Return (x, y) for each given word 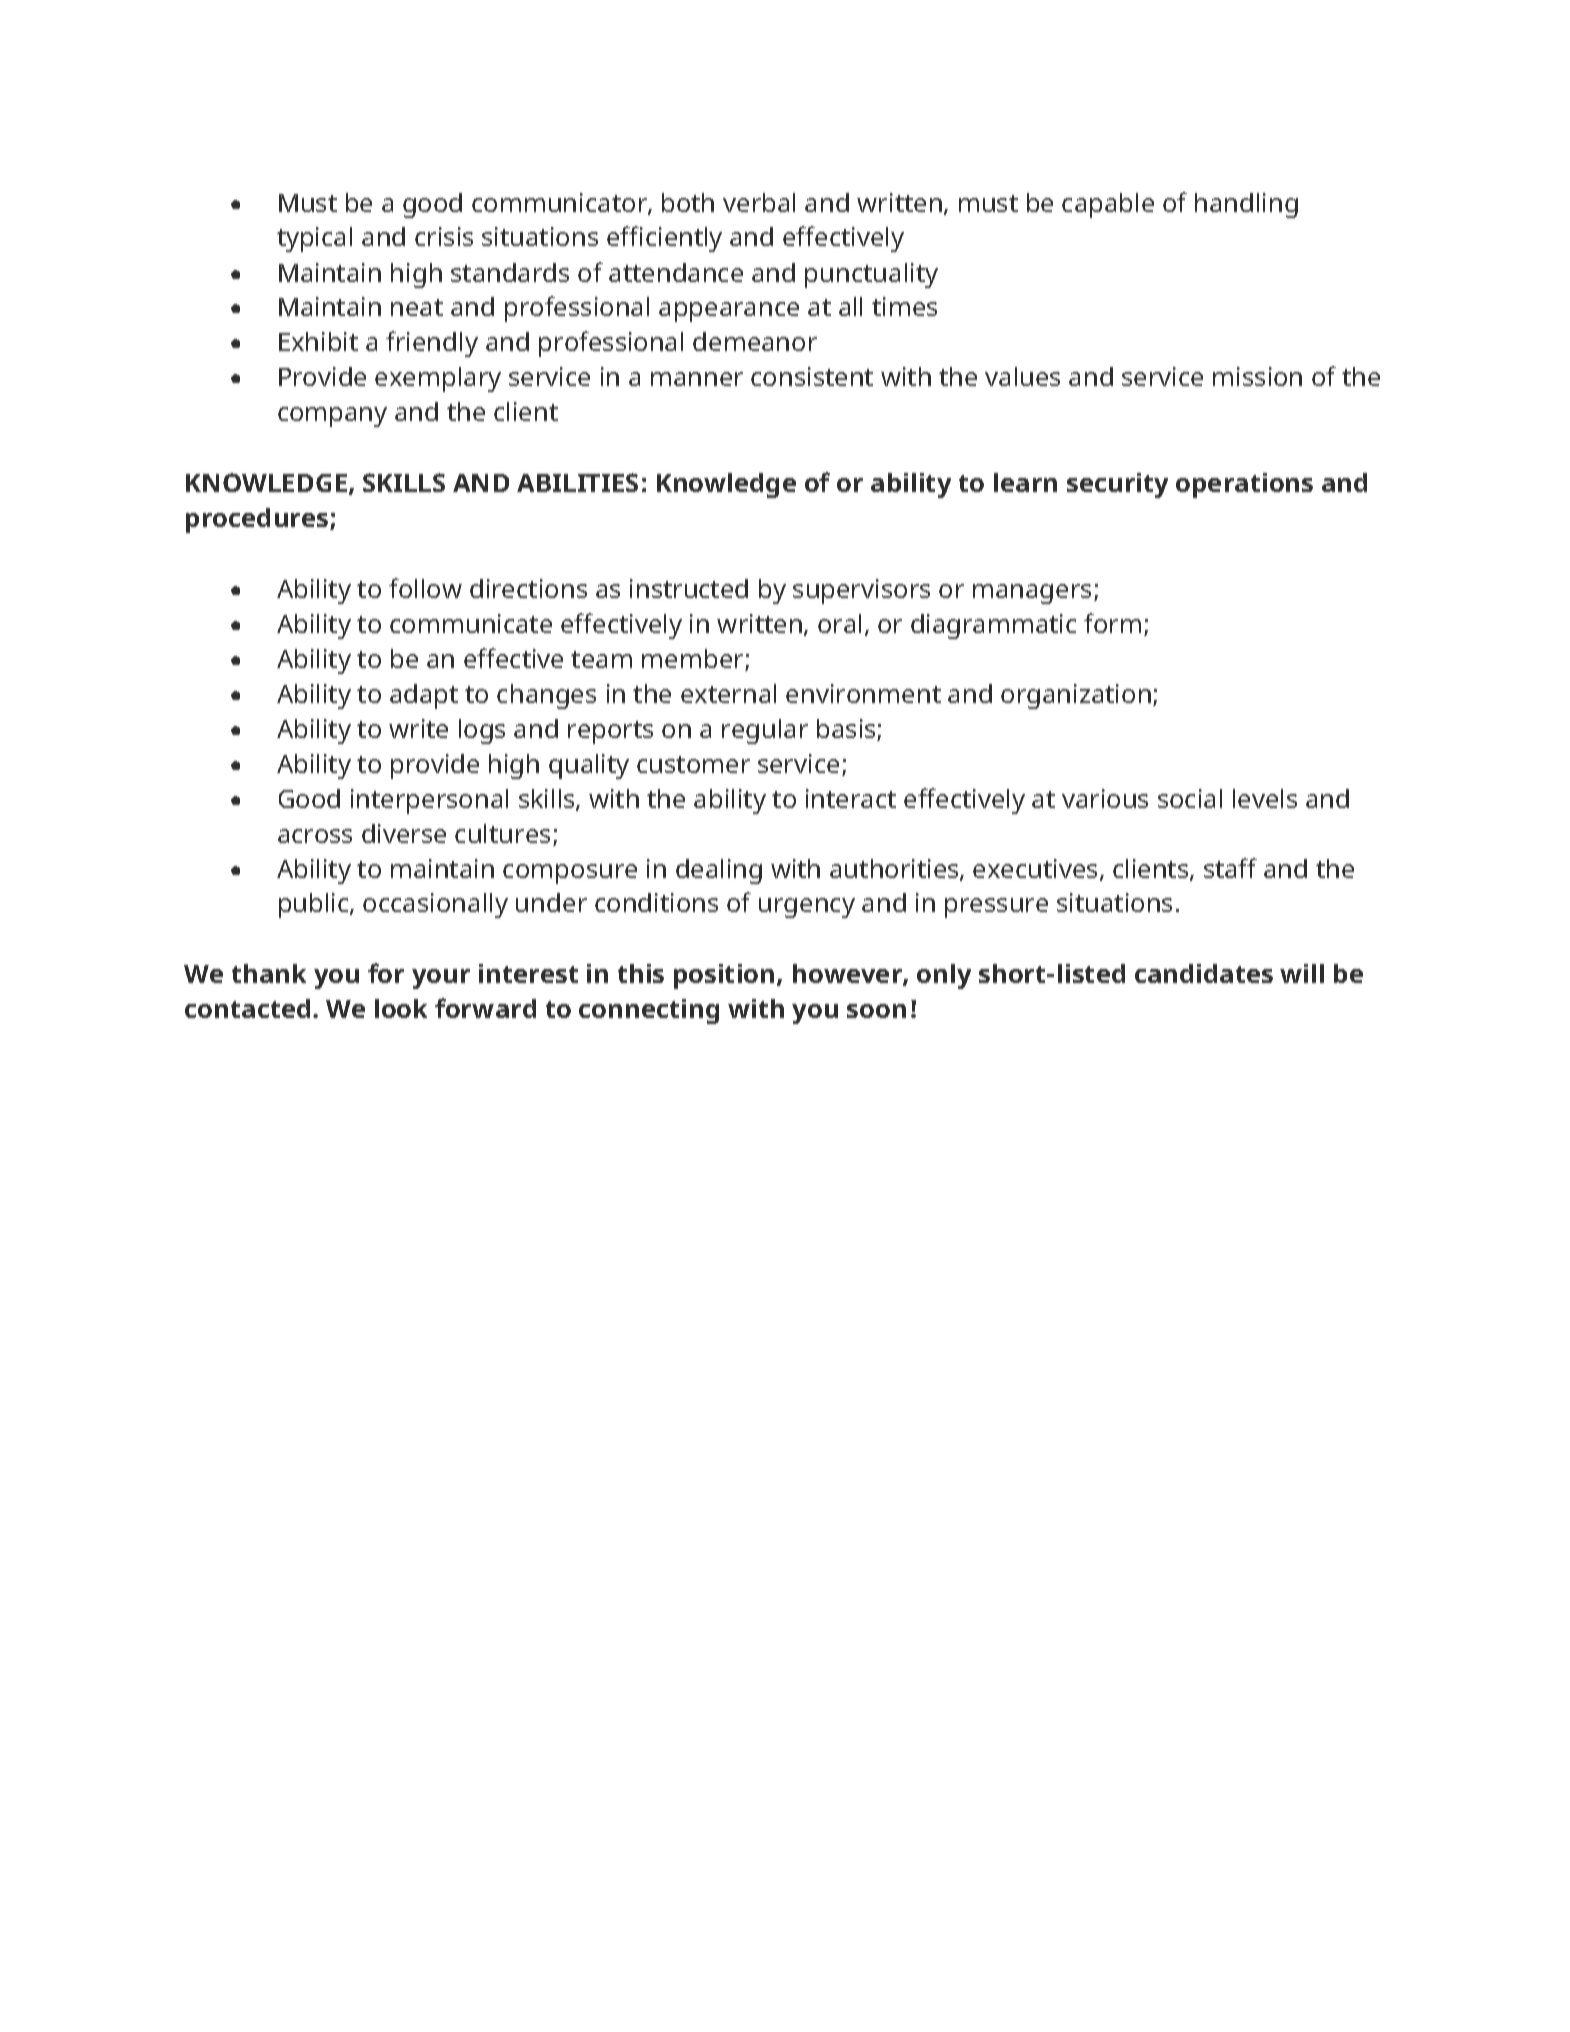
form (1112, 623)
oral (839, 623)
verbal (759, 202)
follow (425, 588)
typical (314, 239)
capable (1108, 205)
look (401, 1008)
